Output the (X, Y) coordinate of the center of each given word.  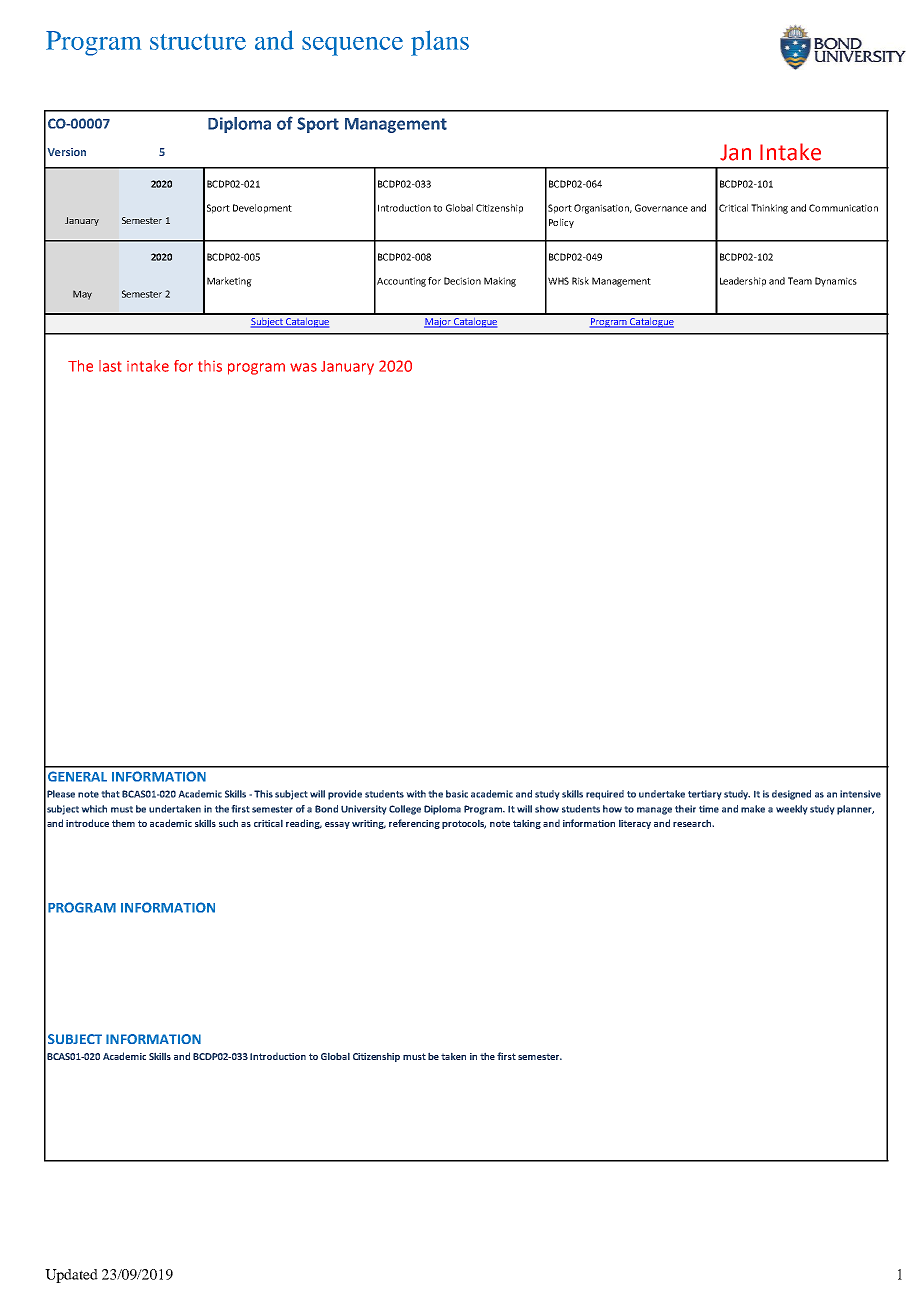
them (123, 823)
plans (440, 43)
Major (438, 323)
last (110, 366)
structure (198, 42)
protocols (464, 824)
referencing (414, 824)
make (753, 809)
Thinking (769, 209)
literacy (635, 824)
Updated (71, 1276)
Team (800, 281)
